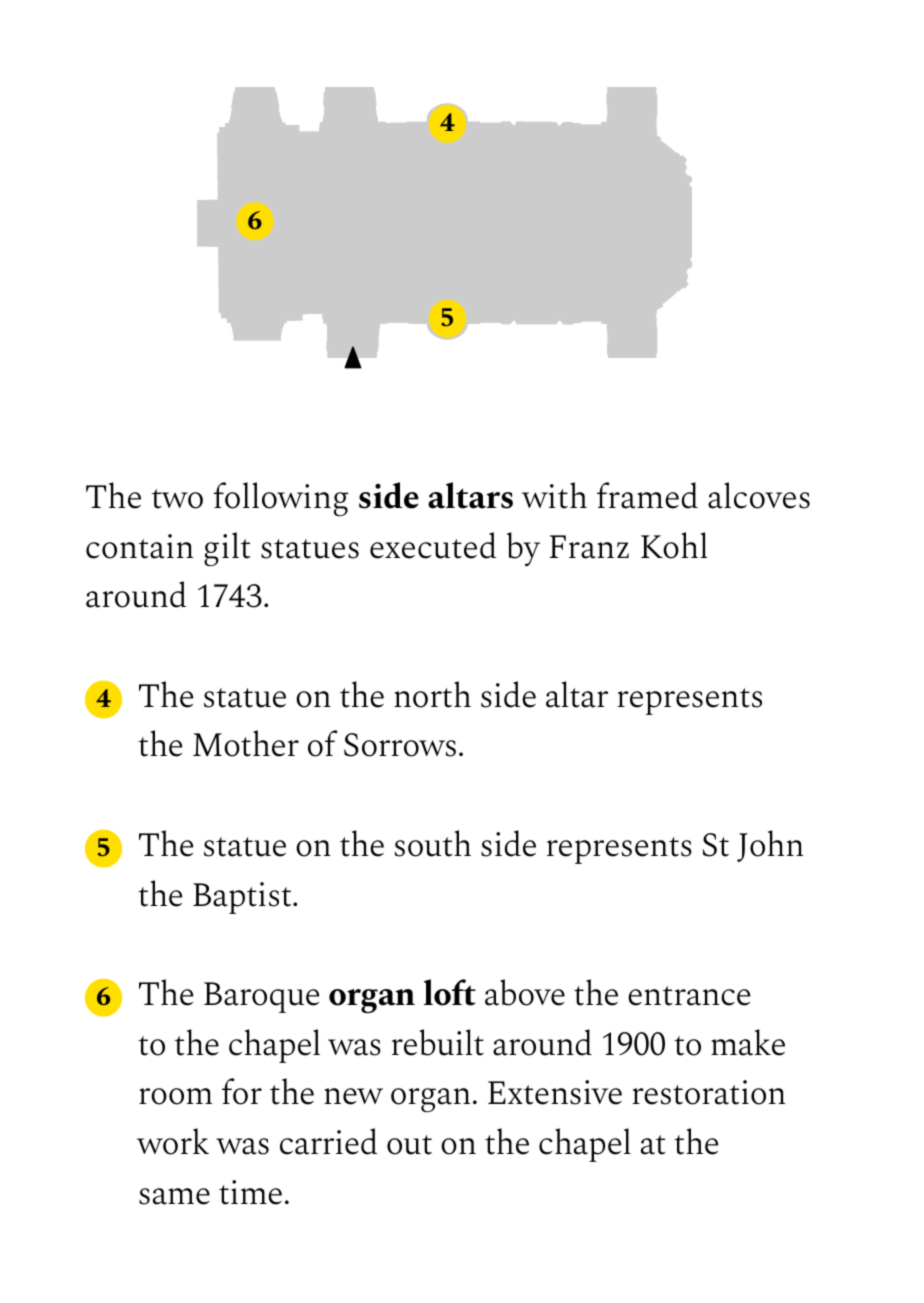 This screenshot has height=1303, width=924. I want to click on Franz, so click(589, 547).
